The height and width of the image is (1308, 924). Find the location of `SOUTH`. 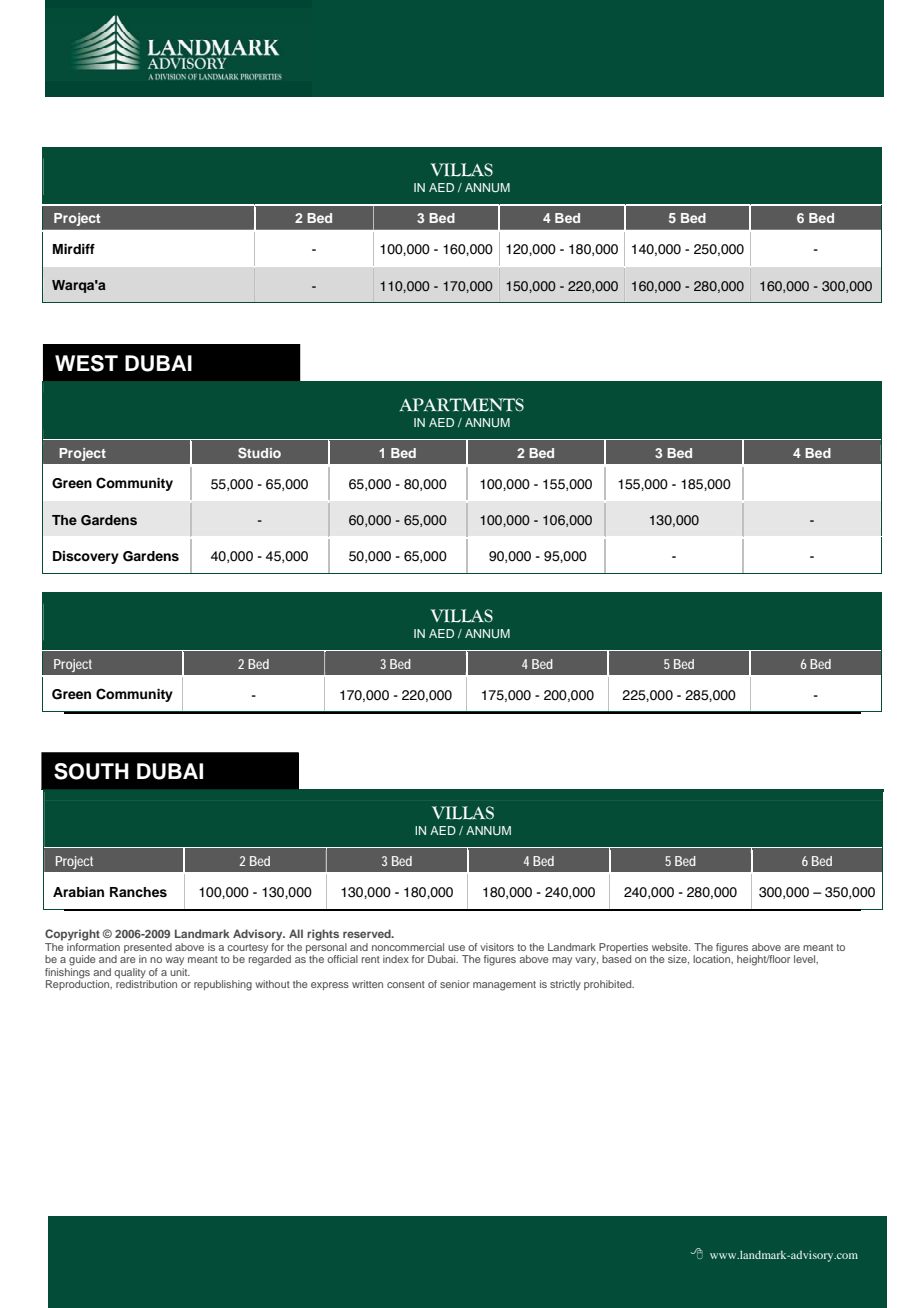

SOUTH is located at coordinates (91, 771).
